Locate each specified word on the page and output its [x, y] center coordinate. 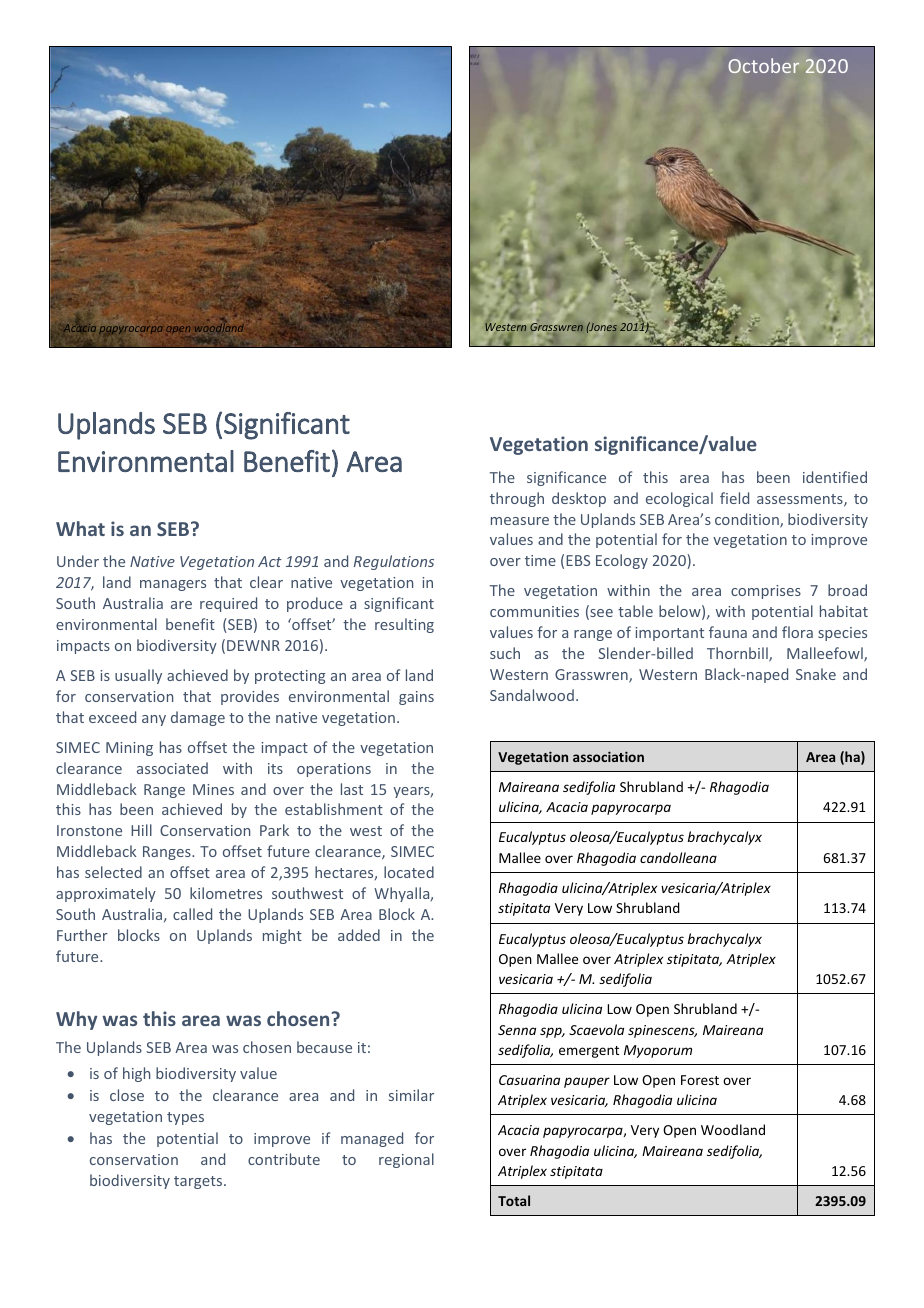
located [409, 872]
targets [198, 1182]
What [80, 528]
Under [78, 561]
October [763, 65]
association [608, 756]
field [734, 498]
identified [835, 477]
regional [406, 1160]
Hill [141, 830]
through [517, 499]
